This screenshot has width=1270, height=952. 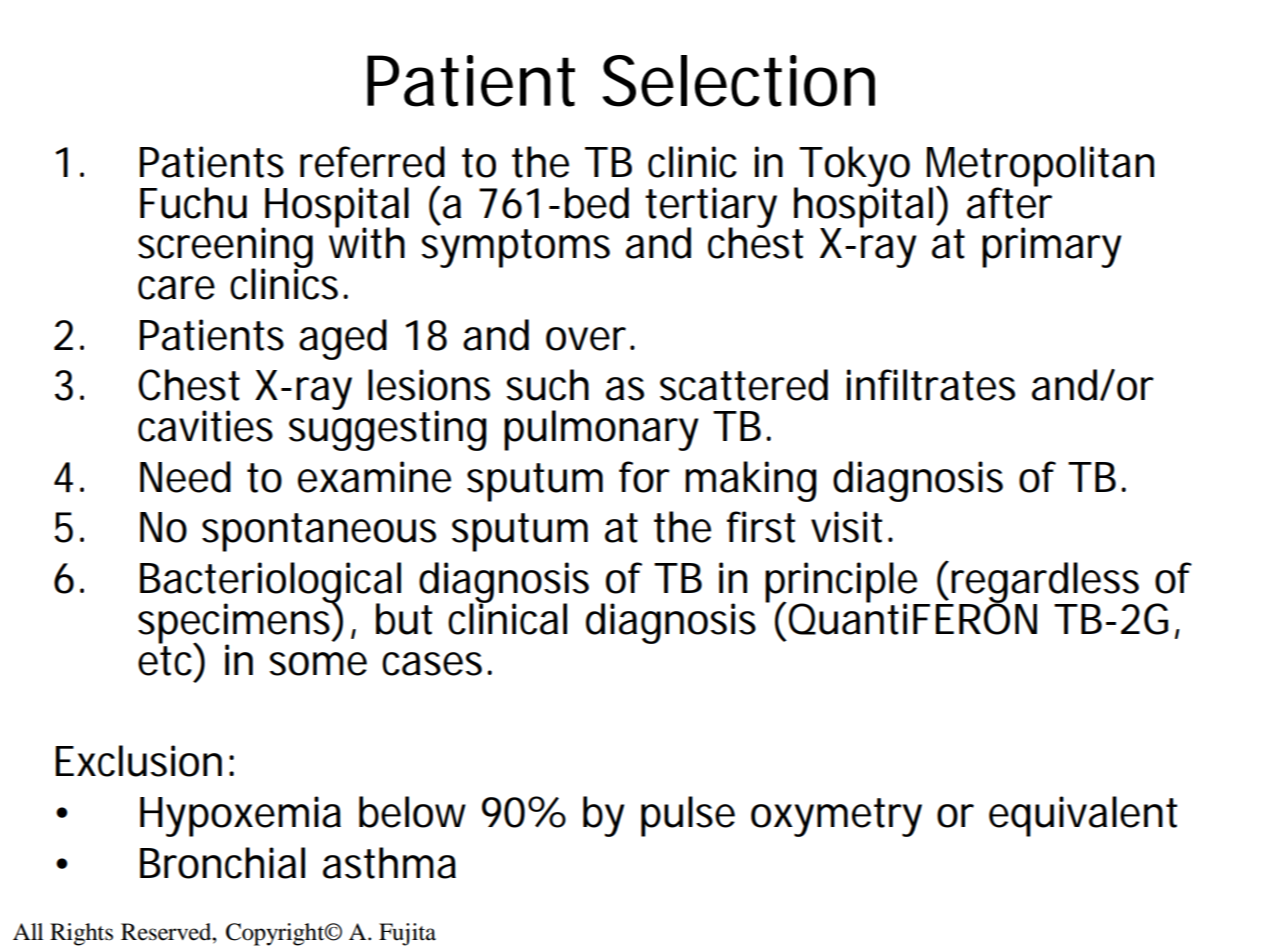 I want to click on Rights, so click(x=81, y=934).
